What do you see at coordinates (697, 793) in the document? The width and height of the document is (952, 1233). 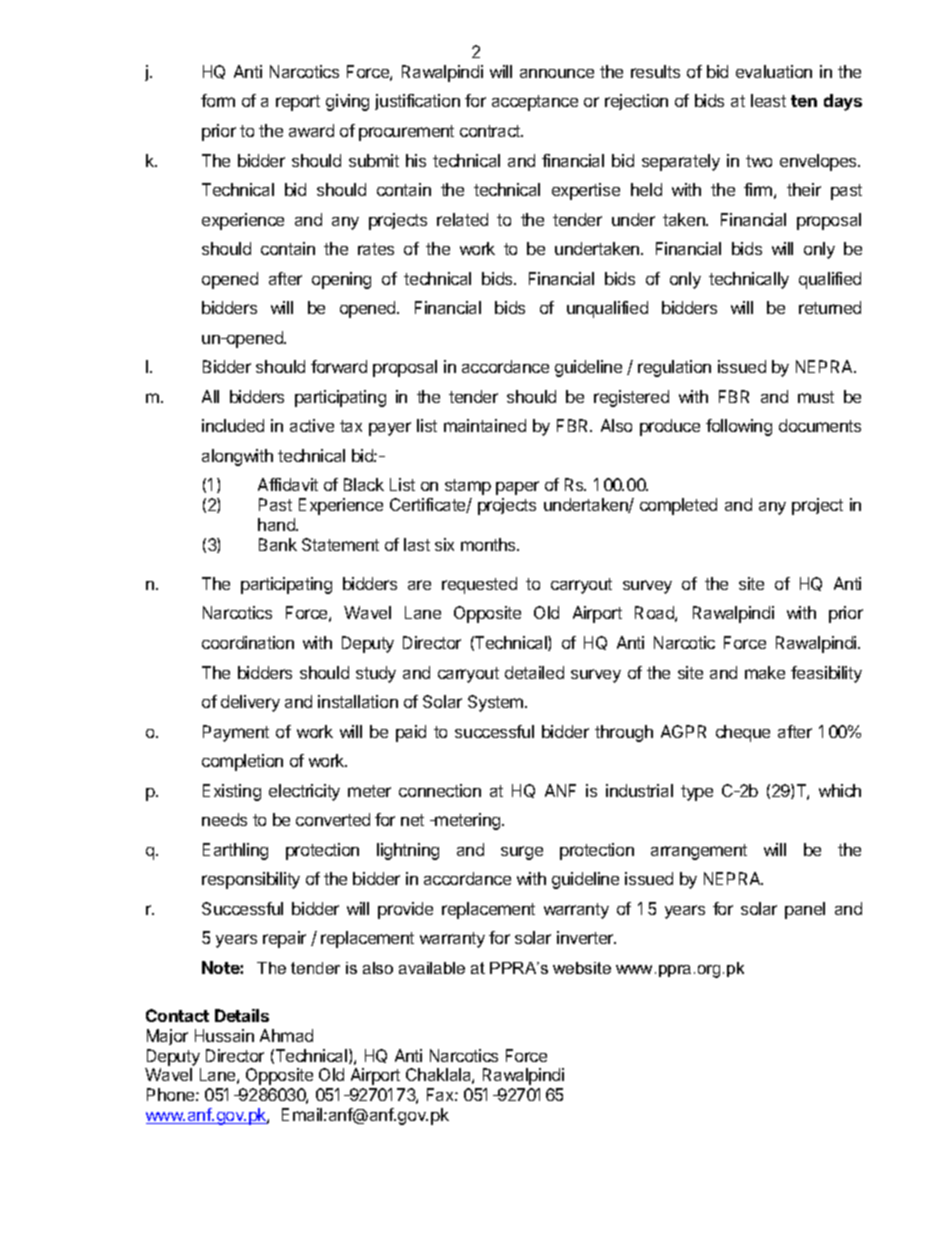 I see `type` at bounding box center [697, 793].
